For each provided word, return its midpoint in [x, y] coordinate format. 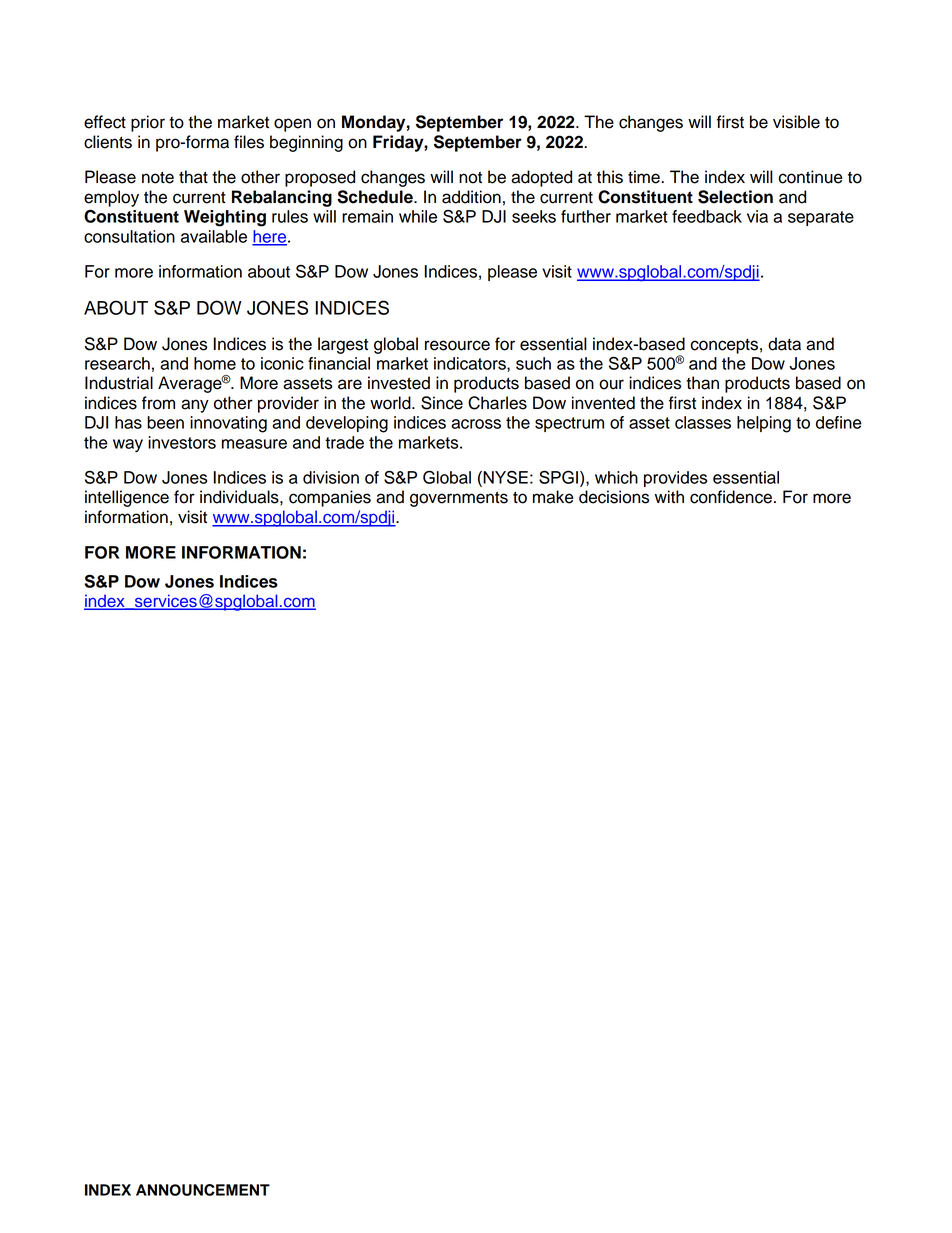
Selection [735, 197]
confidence [731, 497]
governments [459, 499]
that [193, 177]
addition [471, 197]
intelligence [127, 498]
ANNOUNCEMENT [203, 1190]
